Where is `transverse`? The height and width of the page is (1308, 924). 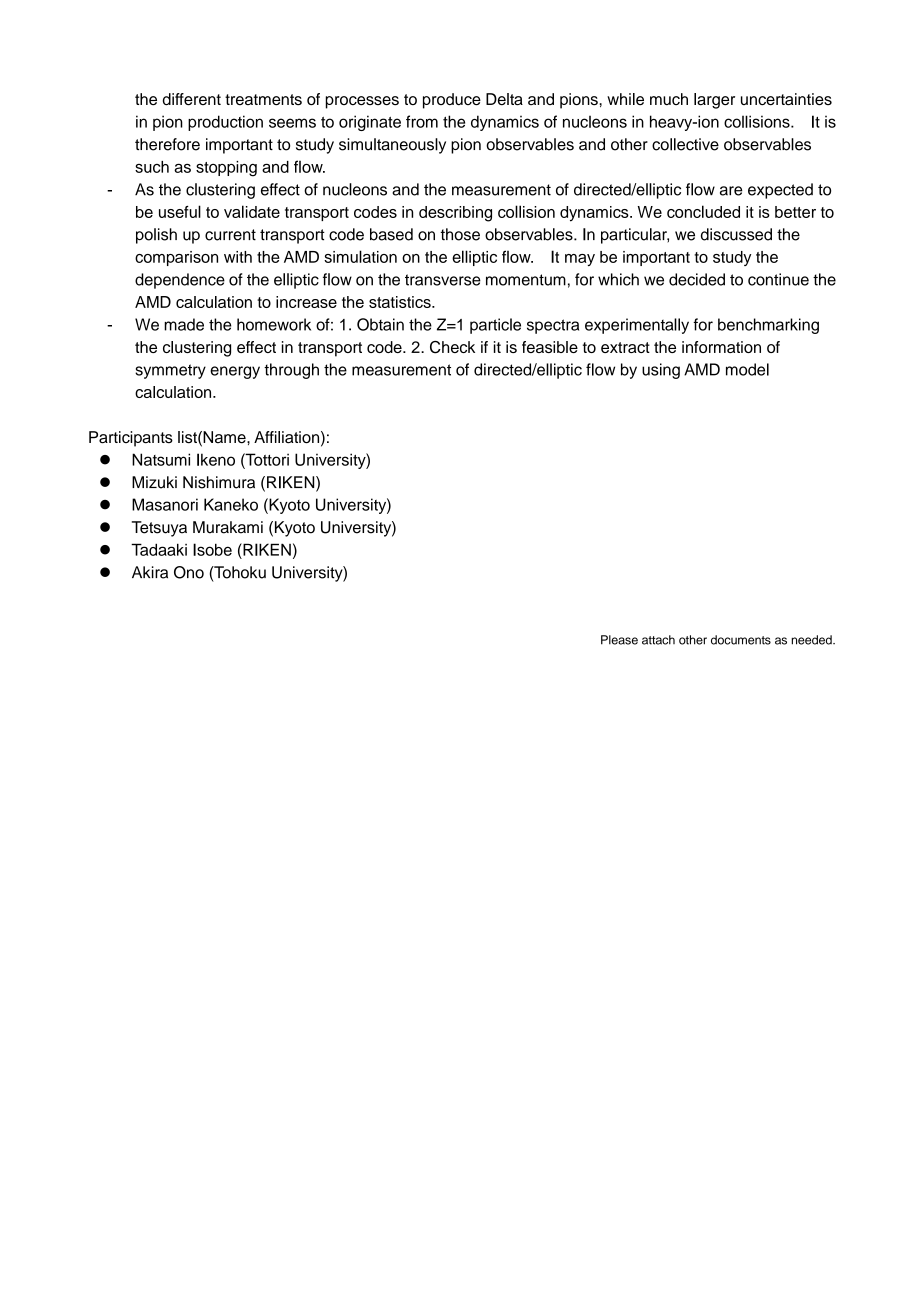
transverse is located at coordinates (443, 280).
